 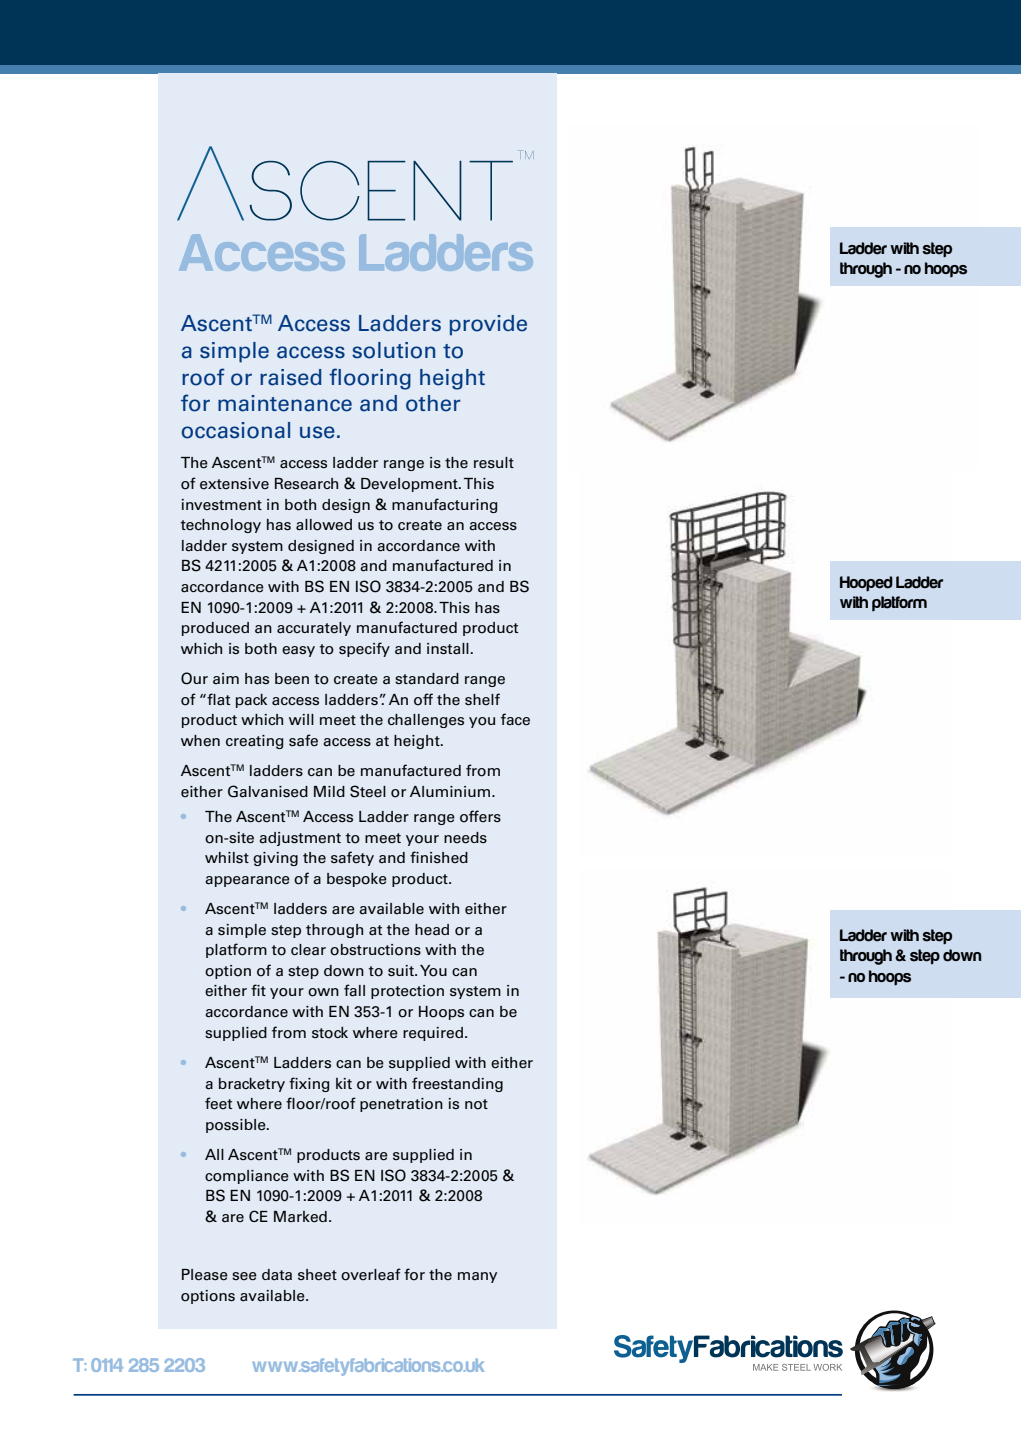 What do you see at coordinates (368, 791) in the screenshot?
I see `Steel` at bounding box center [368, 791].
